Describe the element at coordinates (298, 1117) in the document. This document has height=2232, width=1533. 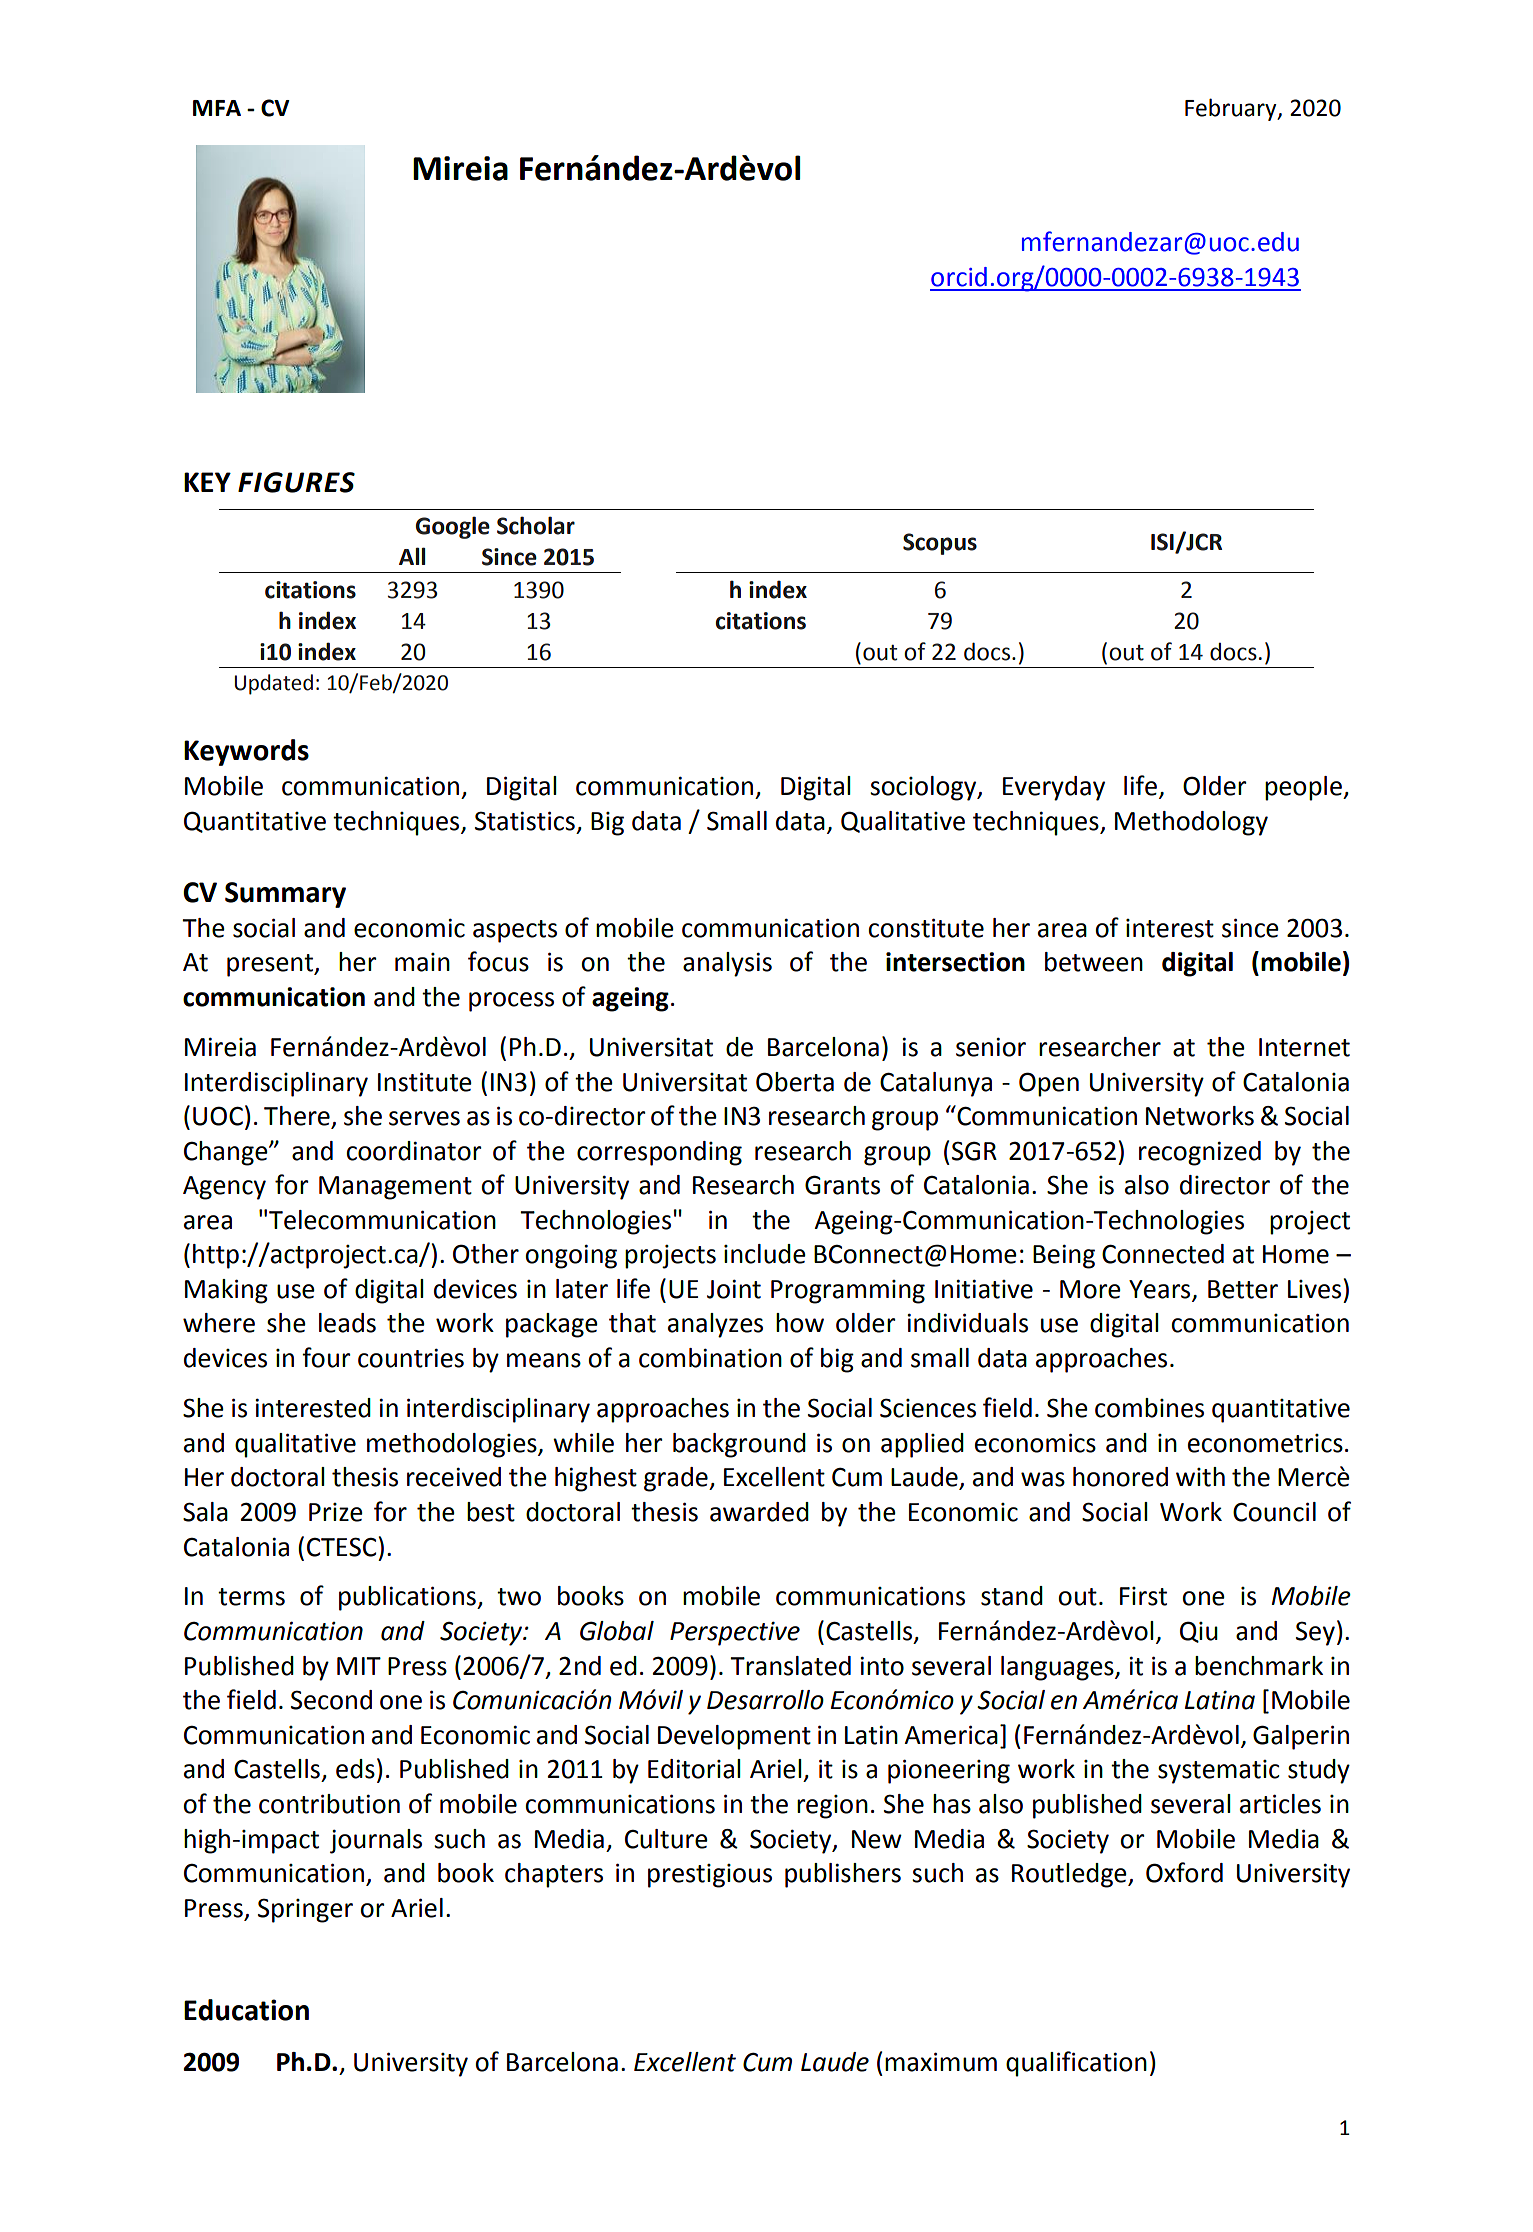
I see `There` at that location.
